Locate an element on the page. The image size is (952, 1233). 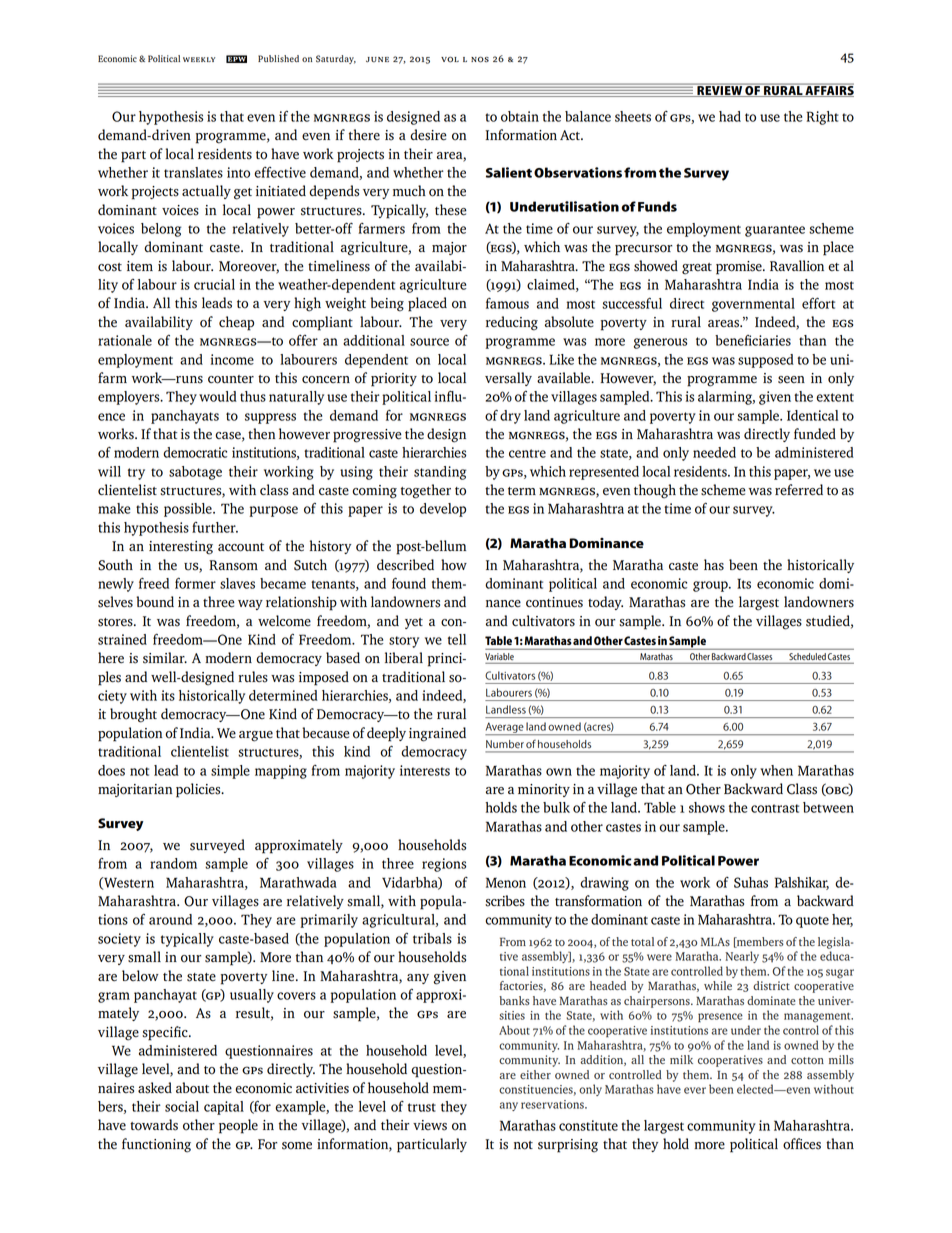
Weekly is located at coordinates (199, 59).
